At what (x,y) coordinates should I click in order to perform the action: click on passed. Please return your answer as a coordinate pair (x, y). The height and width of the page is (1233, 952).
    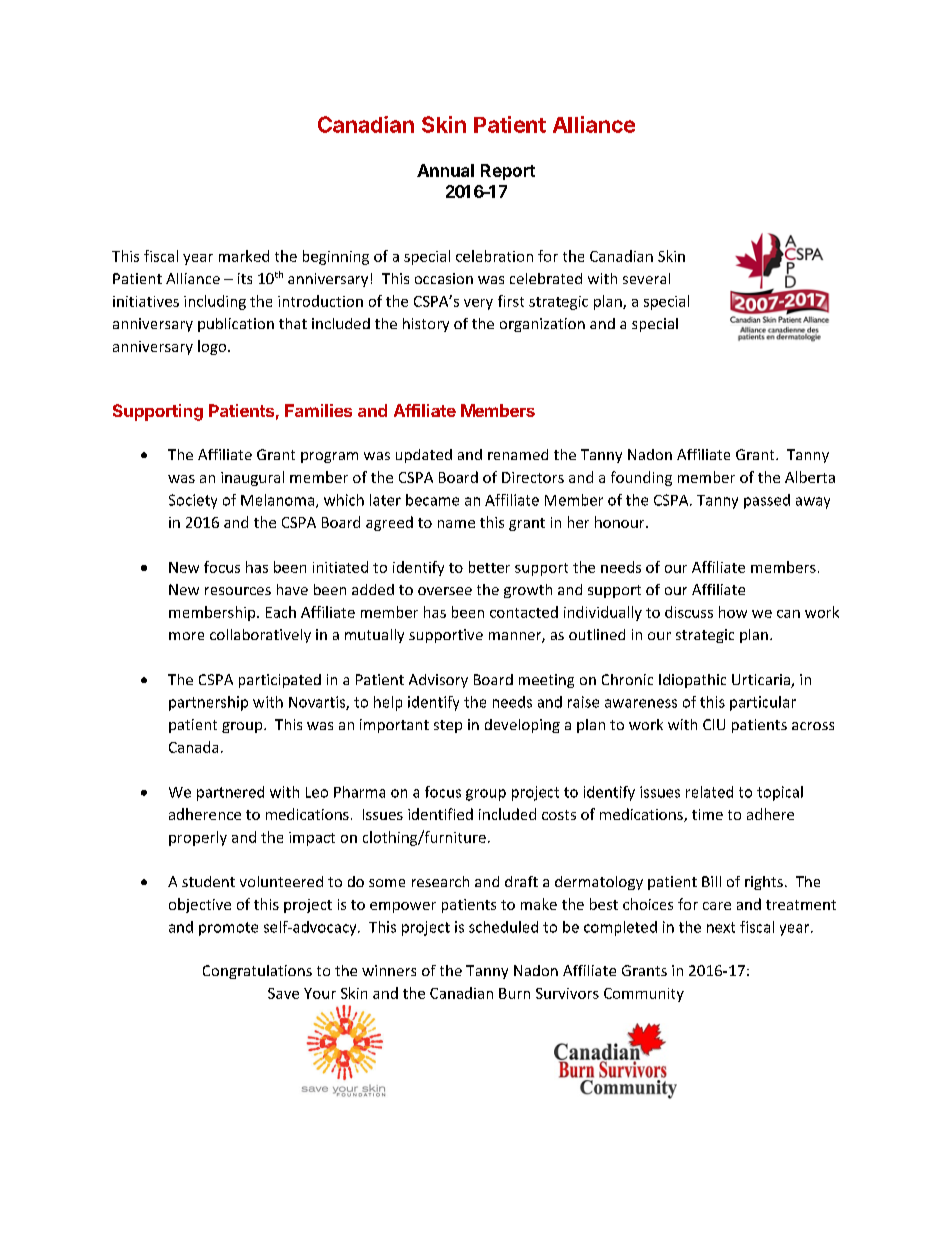
    Looking at the image, I should click on (767, 501).
